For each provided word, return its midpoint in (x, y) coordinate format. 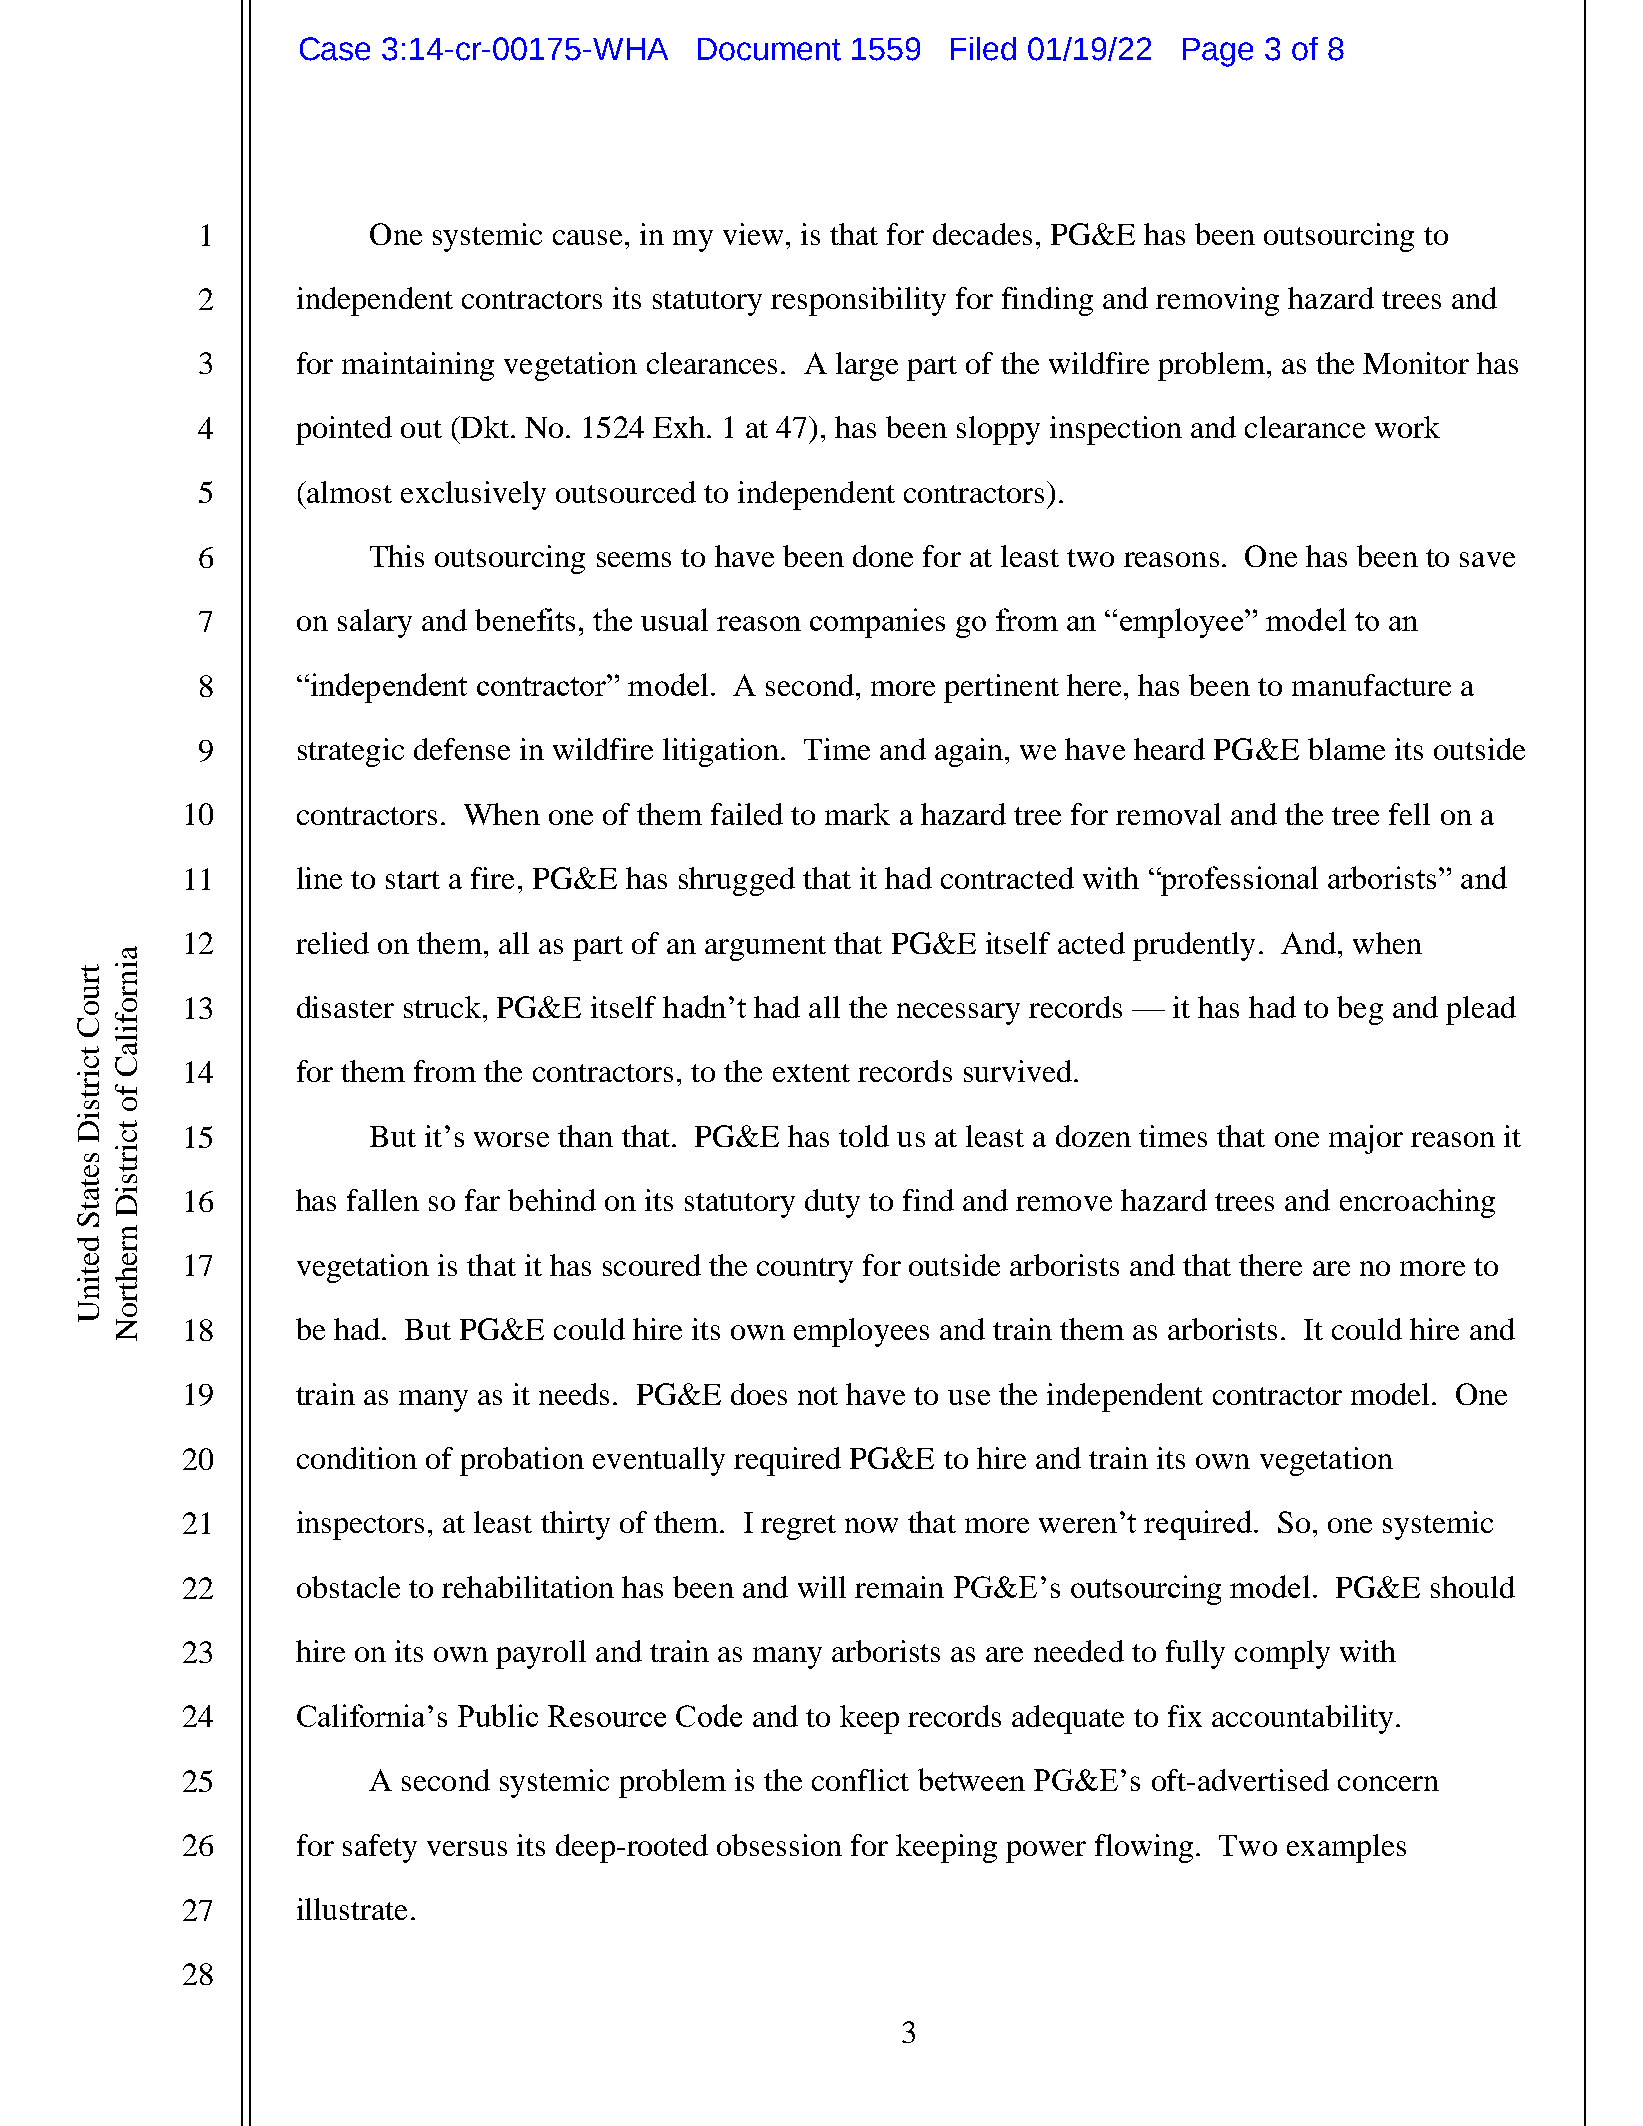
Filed (983, 49)
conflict (860, 1780)
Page (1218, 52)
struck (442, 1007)
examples (1346, 1848)
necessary (958, 1014)
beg (1360, 1010)
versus (467, 1848)
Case (335, 49)
